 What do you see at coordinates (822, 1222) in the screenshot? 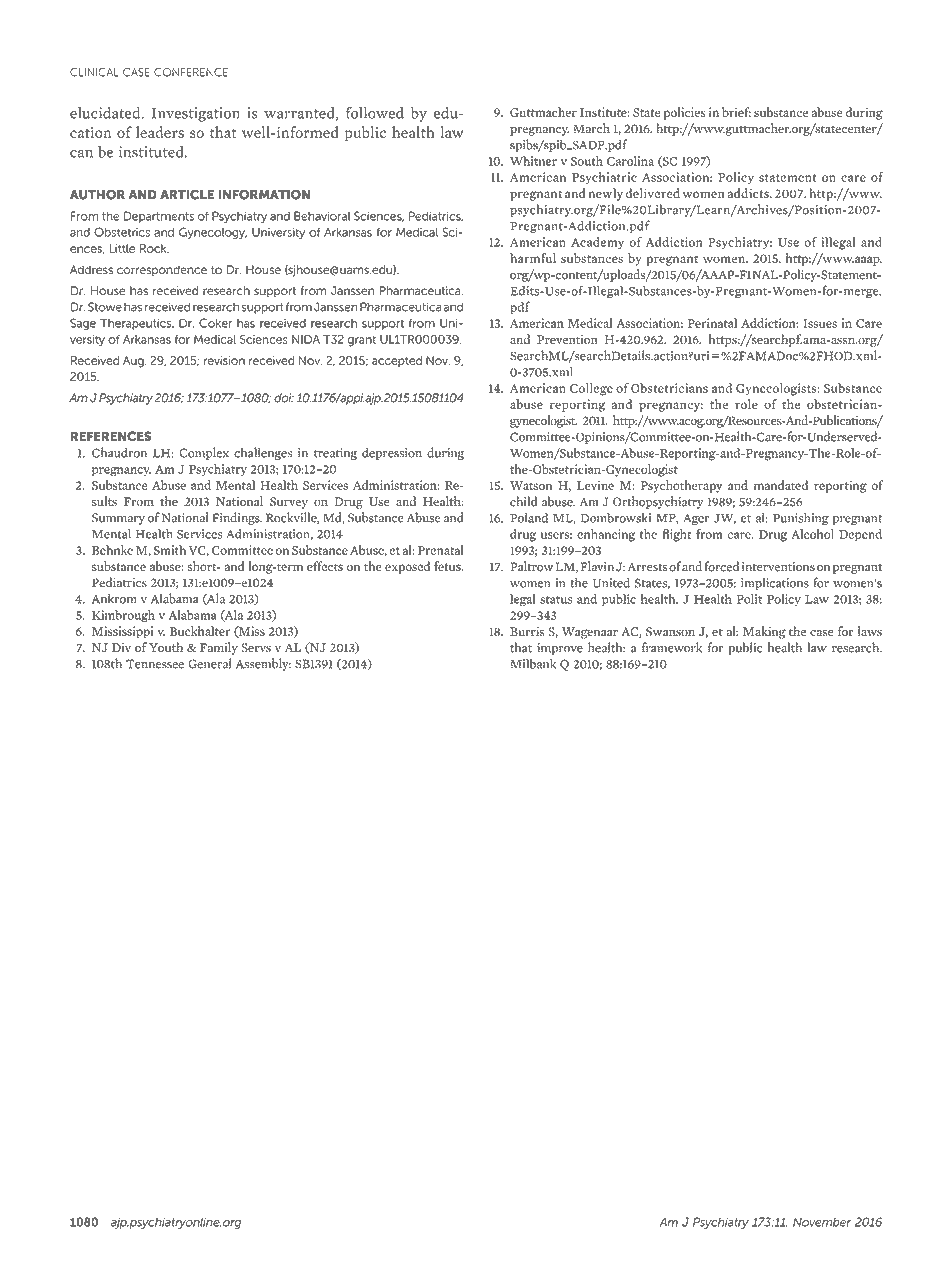
I see `November` at bounding box center [822, 1222].
